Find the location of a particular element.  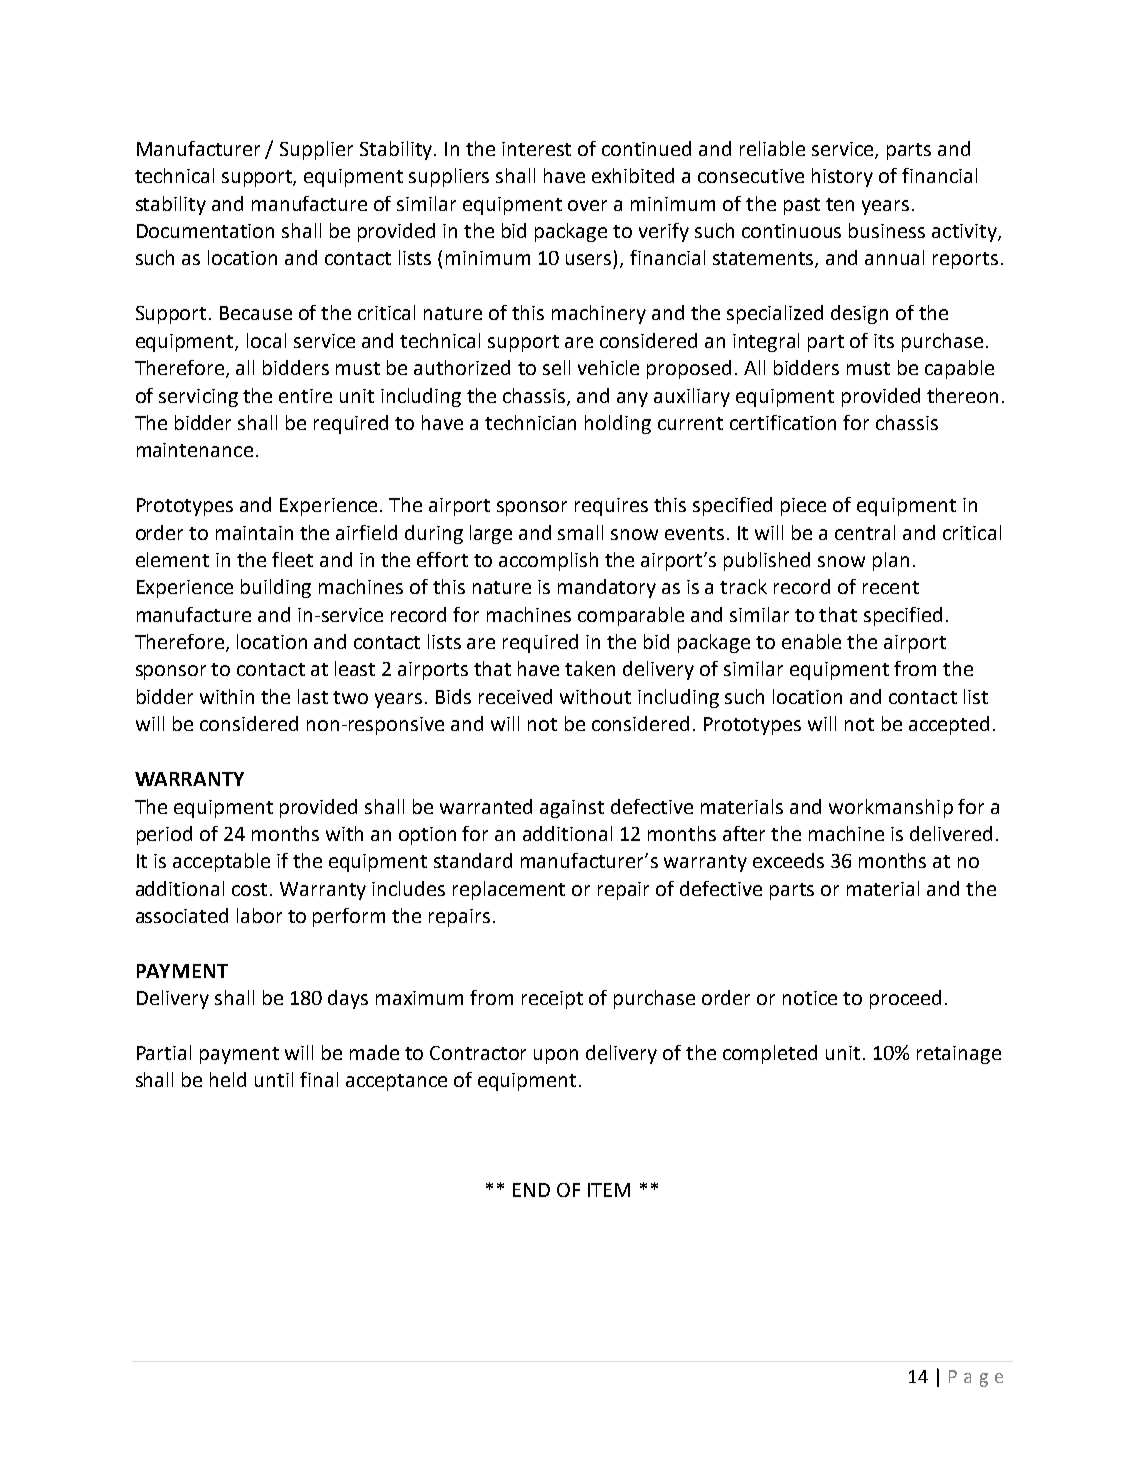

acceptable is located at coordinates (221, 862).
